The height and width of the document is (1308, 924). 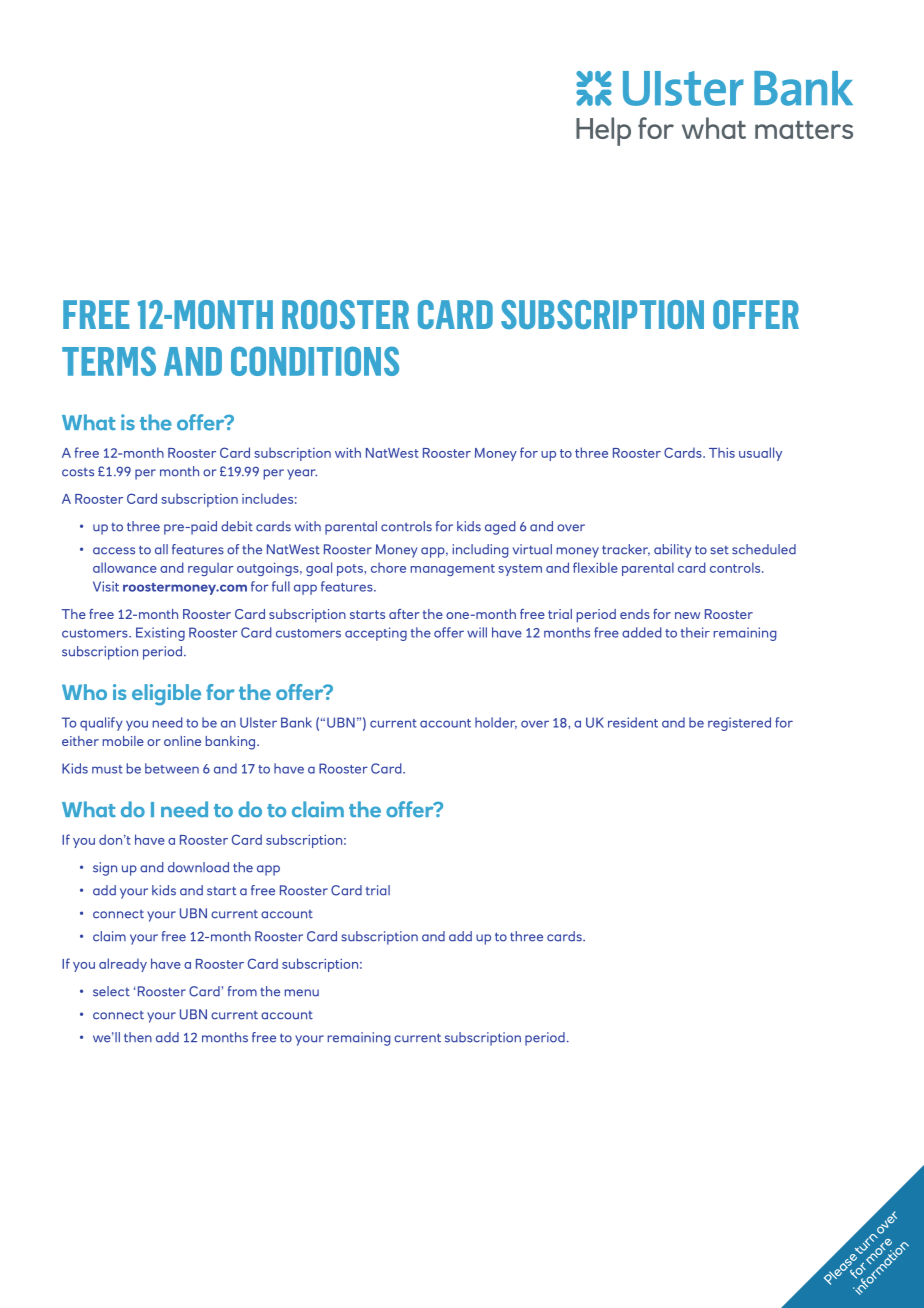 I want to click on CONDITIONS, so click(x=315, y=361).
